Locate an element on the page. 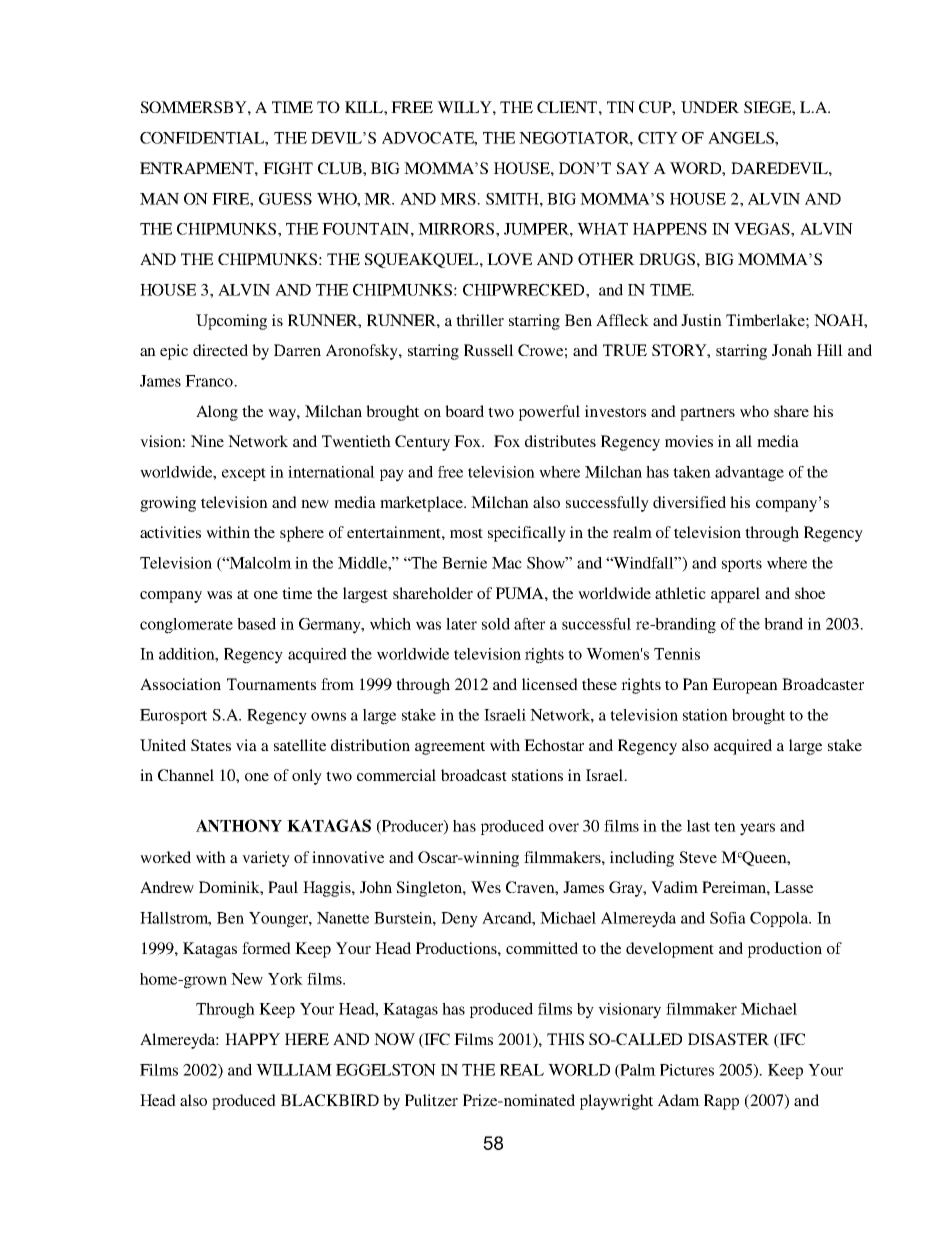 Image resolution: width=952 pixels, height=1233 pixels. FIGHT is located at coordinates (288, 168).
